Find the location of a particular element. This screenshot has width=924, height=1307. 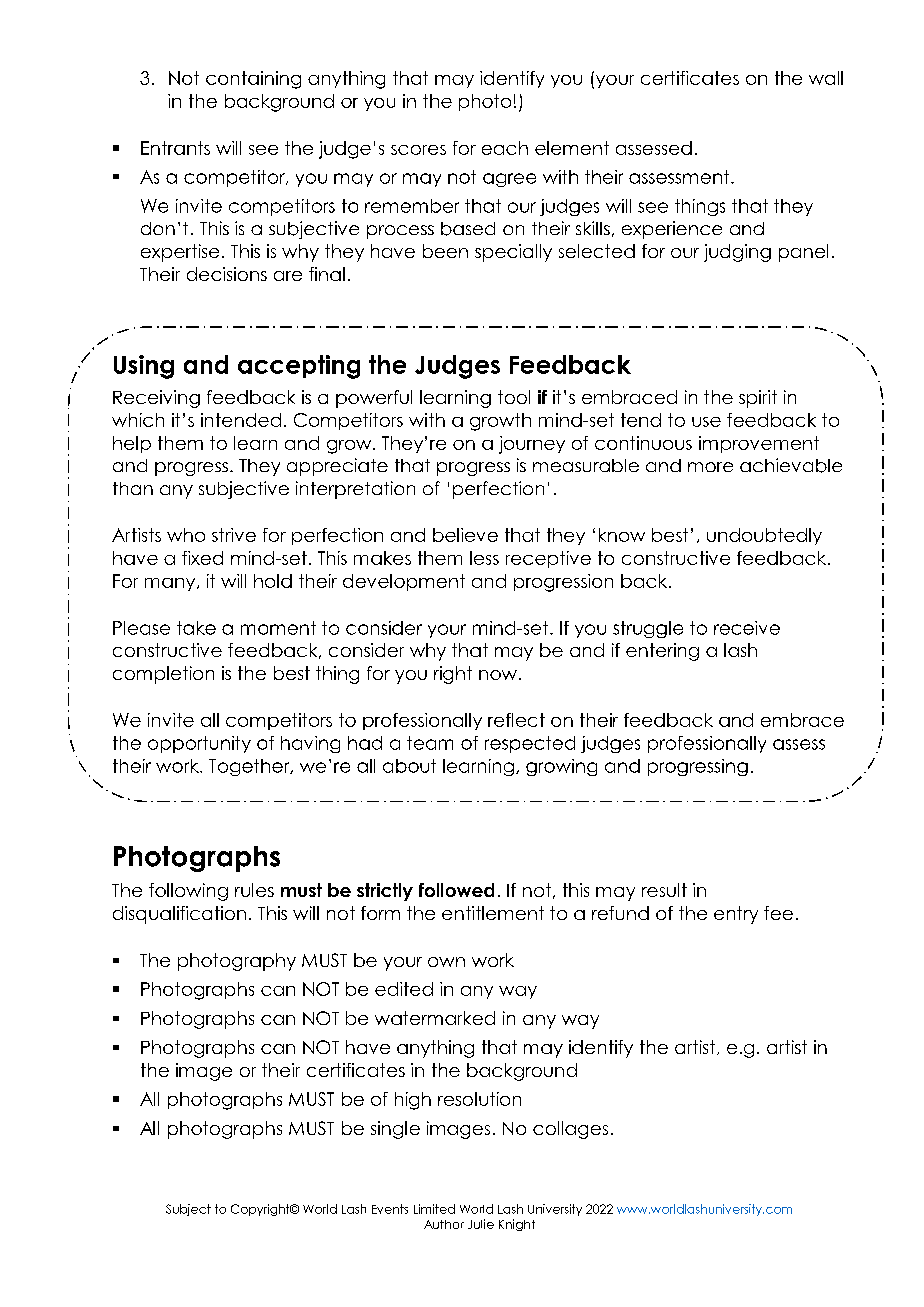

take is located at coordinates (196, 628).
